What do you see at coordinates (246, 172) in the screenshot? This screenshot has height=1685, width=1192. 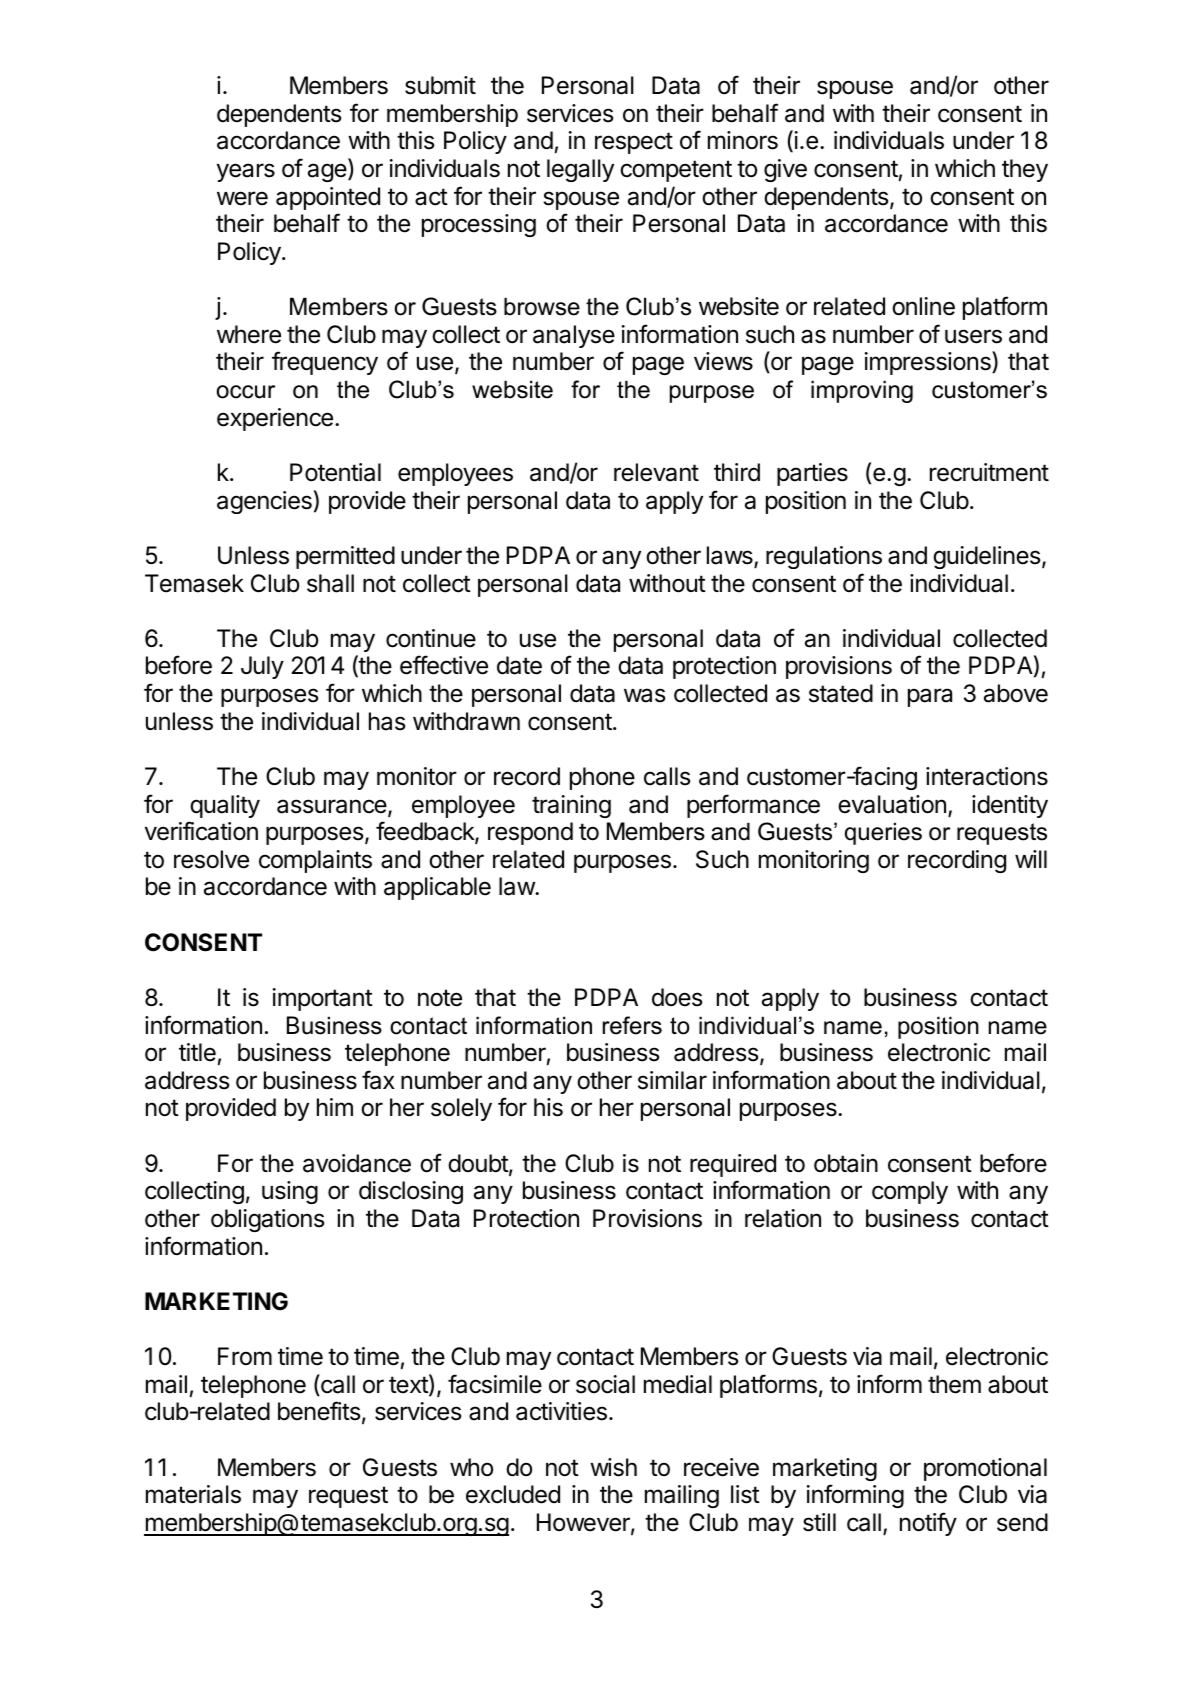 I see `years` at bounding box center [246, 172].
